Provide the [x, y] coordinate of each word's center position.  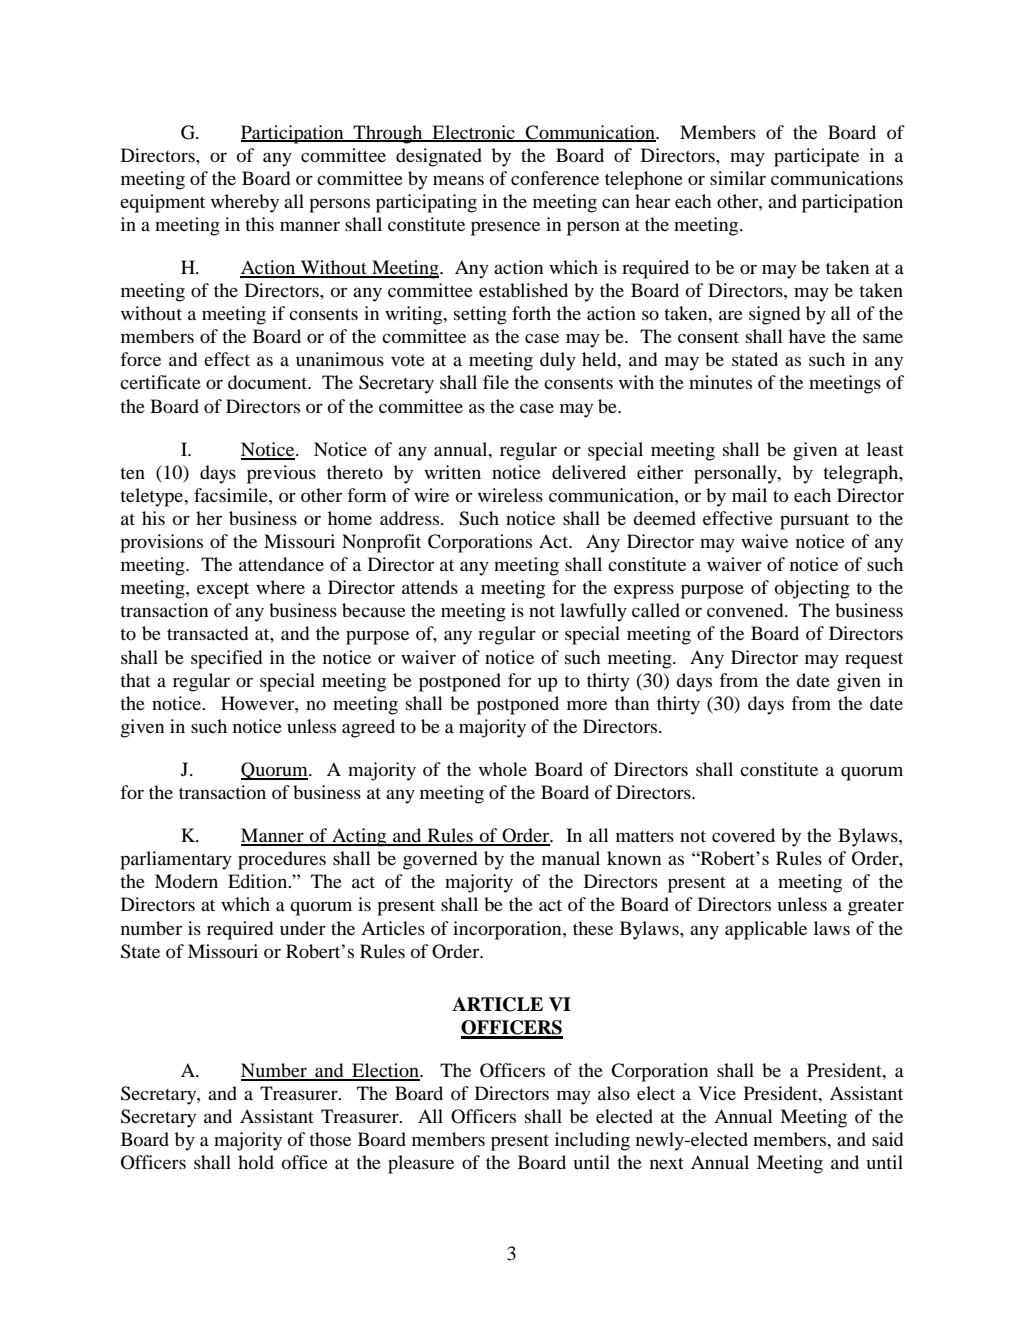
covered [743, 835]
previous [281, 474]
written [452, 472]
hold [256, 1162]
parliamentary [176, 860]
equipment [162, 203]
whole [503, 769]
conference [555, 178]
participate [816, 157]
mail [749, 495]
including [592, 1141]
